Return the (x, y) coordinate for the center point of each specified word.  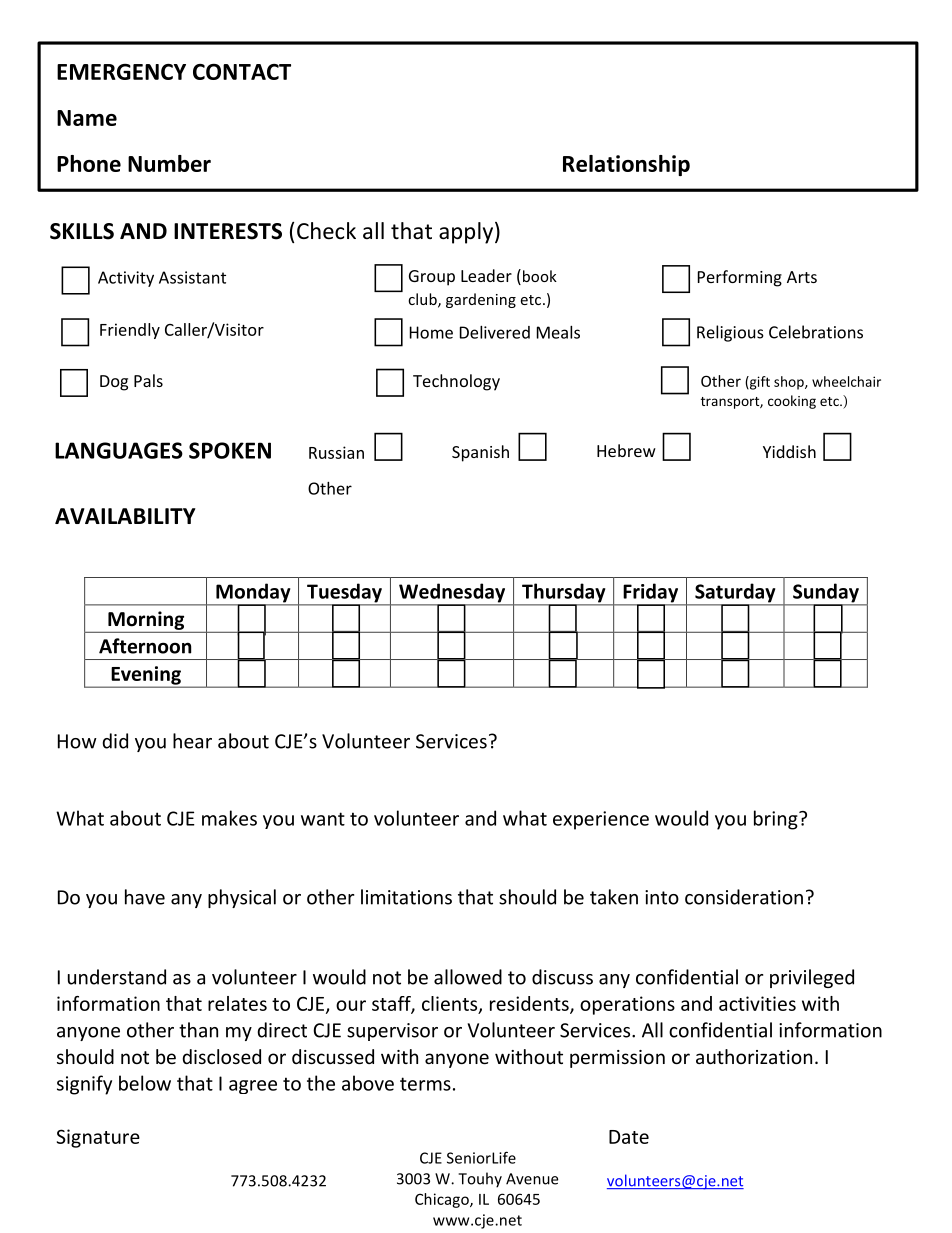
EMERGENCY (121, 72)
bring (777, 820)
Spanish (480, 453)
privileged (812, 978)
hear (192, 741)
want (323, 819)
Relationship (626, 165)
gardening (481, 300)
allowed (468, 977)
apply (466, 233)
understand (117, 977)
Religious (730, 333)
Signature (98, 1138)
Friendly (130, 331)
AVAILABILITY (125, 516)
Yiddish (789, 451)
